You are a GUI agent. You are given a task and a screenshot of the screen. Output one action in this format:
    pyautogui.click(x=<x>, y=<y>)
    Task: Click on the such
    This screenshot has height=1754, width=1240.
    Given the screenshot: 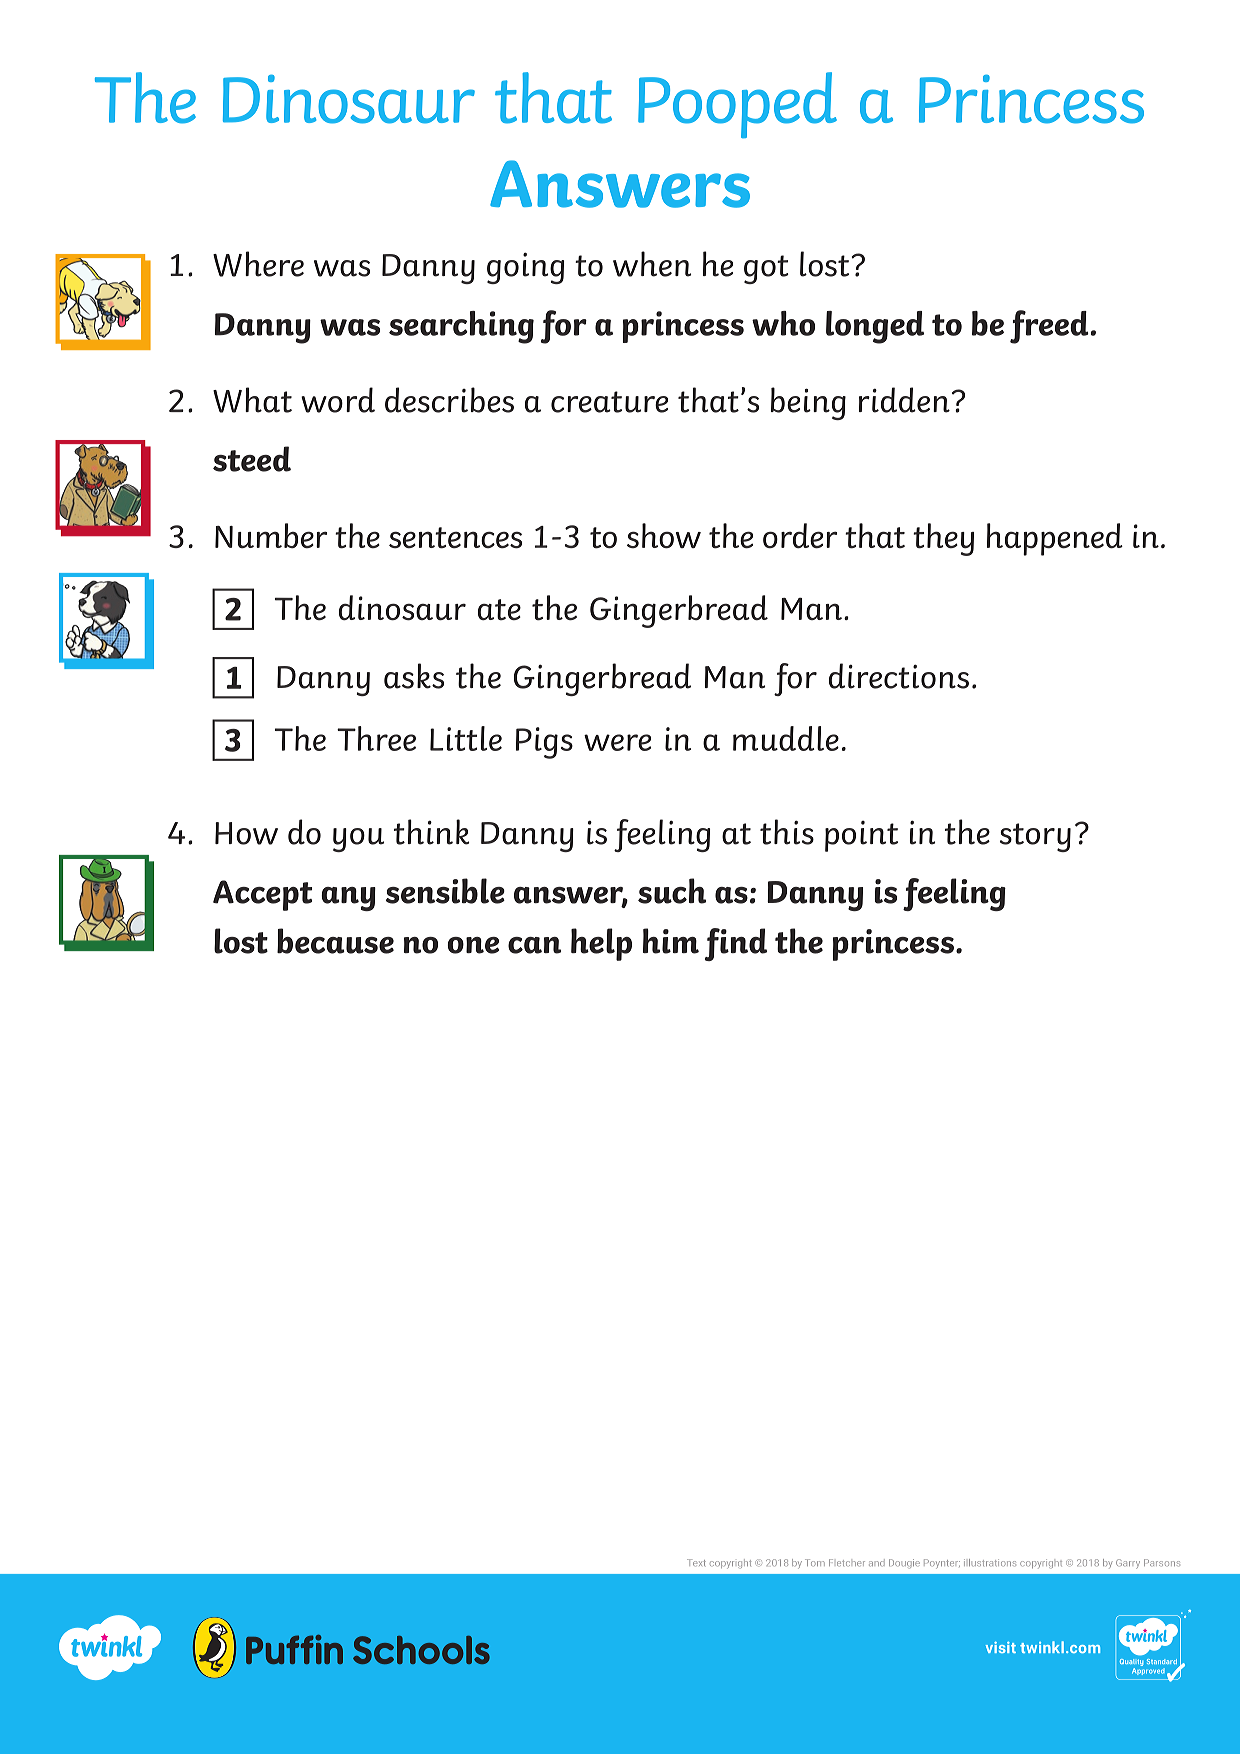 What is the action you would take?
    pyautogui.click(x=672, y=891)
